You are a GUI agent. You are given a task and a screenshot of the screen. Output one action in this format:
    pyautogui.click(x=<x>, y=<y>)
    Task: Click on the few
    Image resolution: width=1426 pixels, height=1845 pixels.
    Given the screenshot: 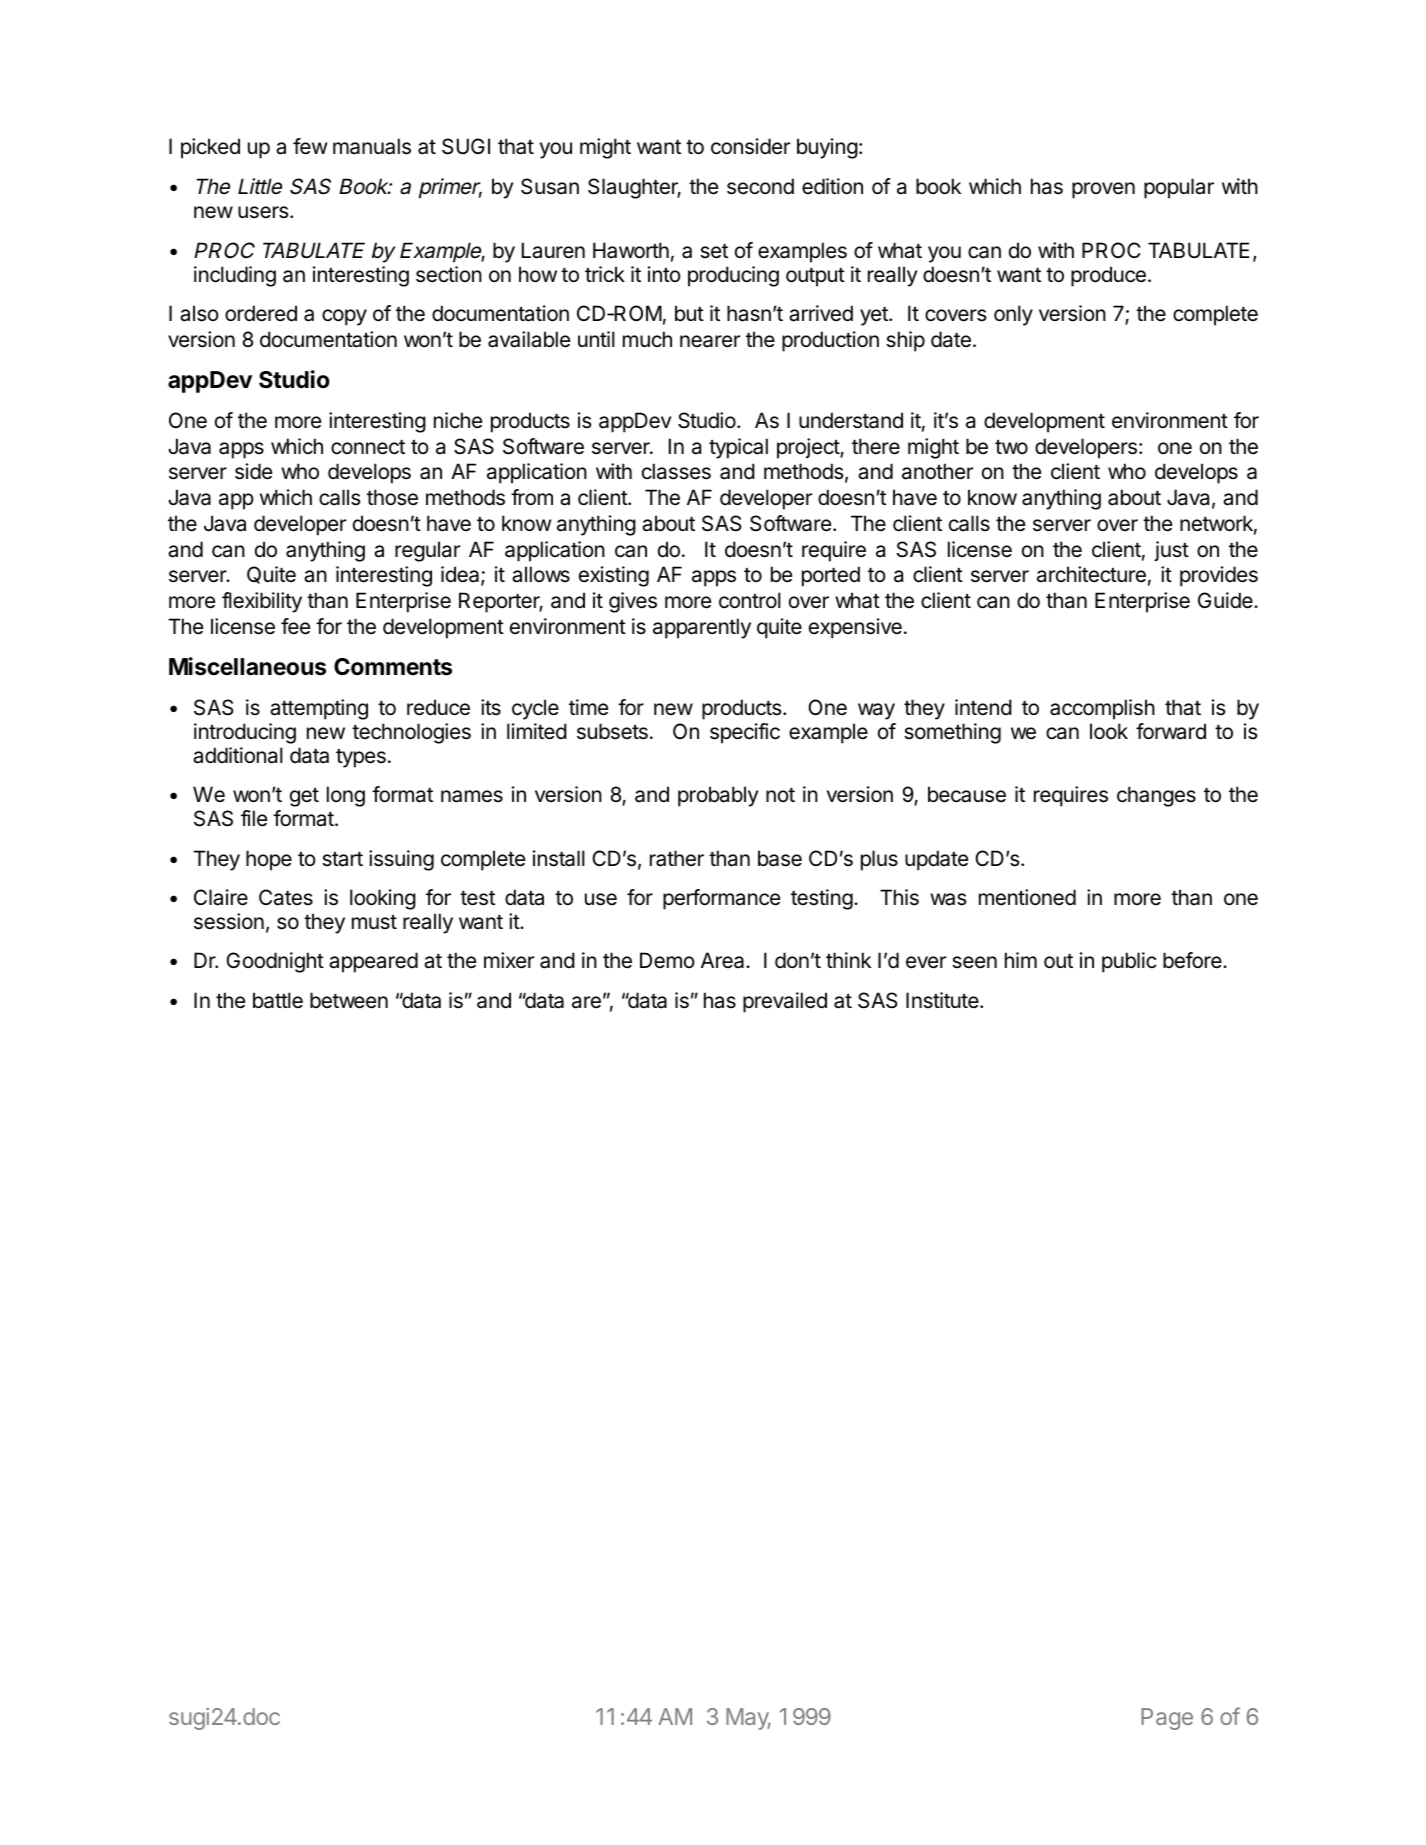 What is the action you would take?
    pyautogui.click(x=310, y=146)
